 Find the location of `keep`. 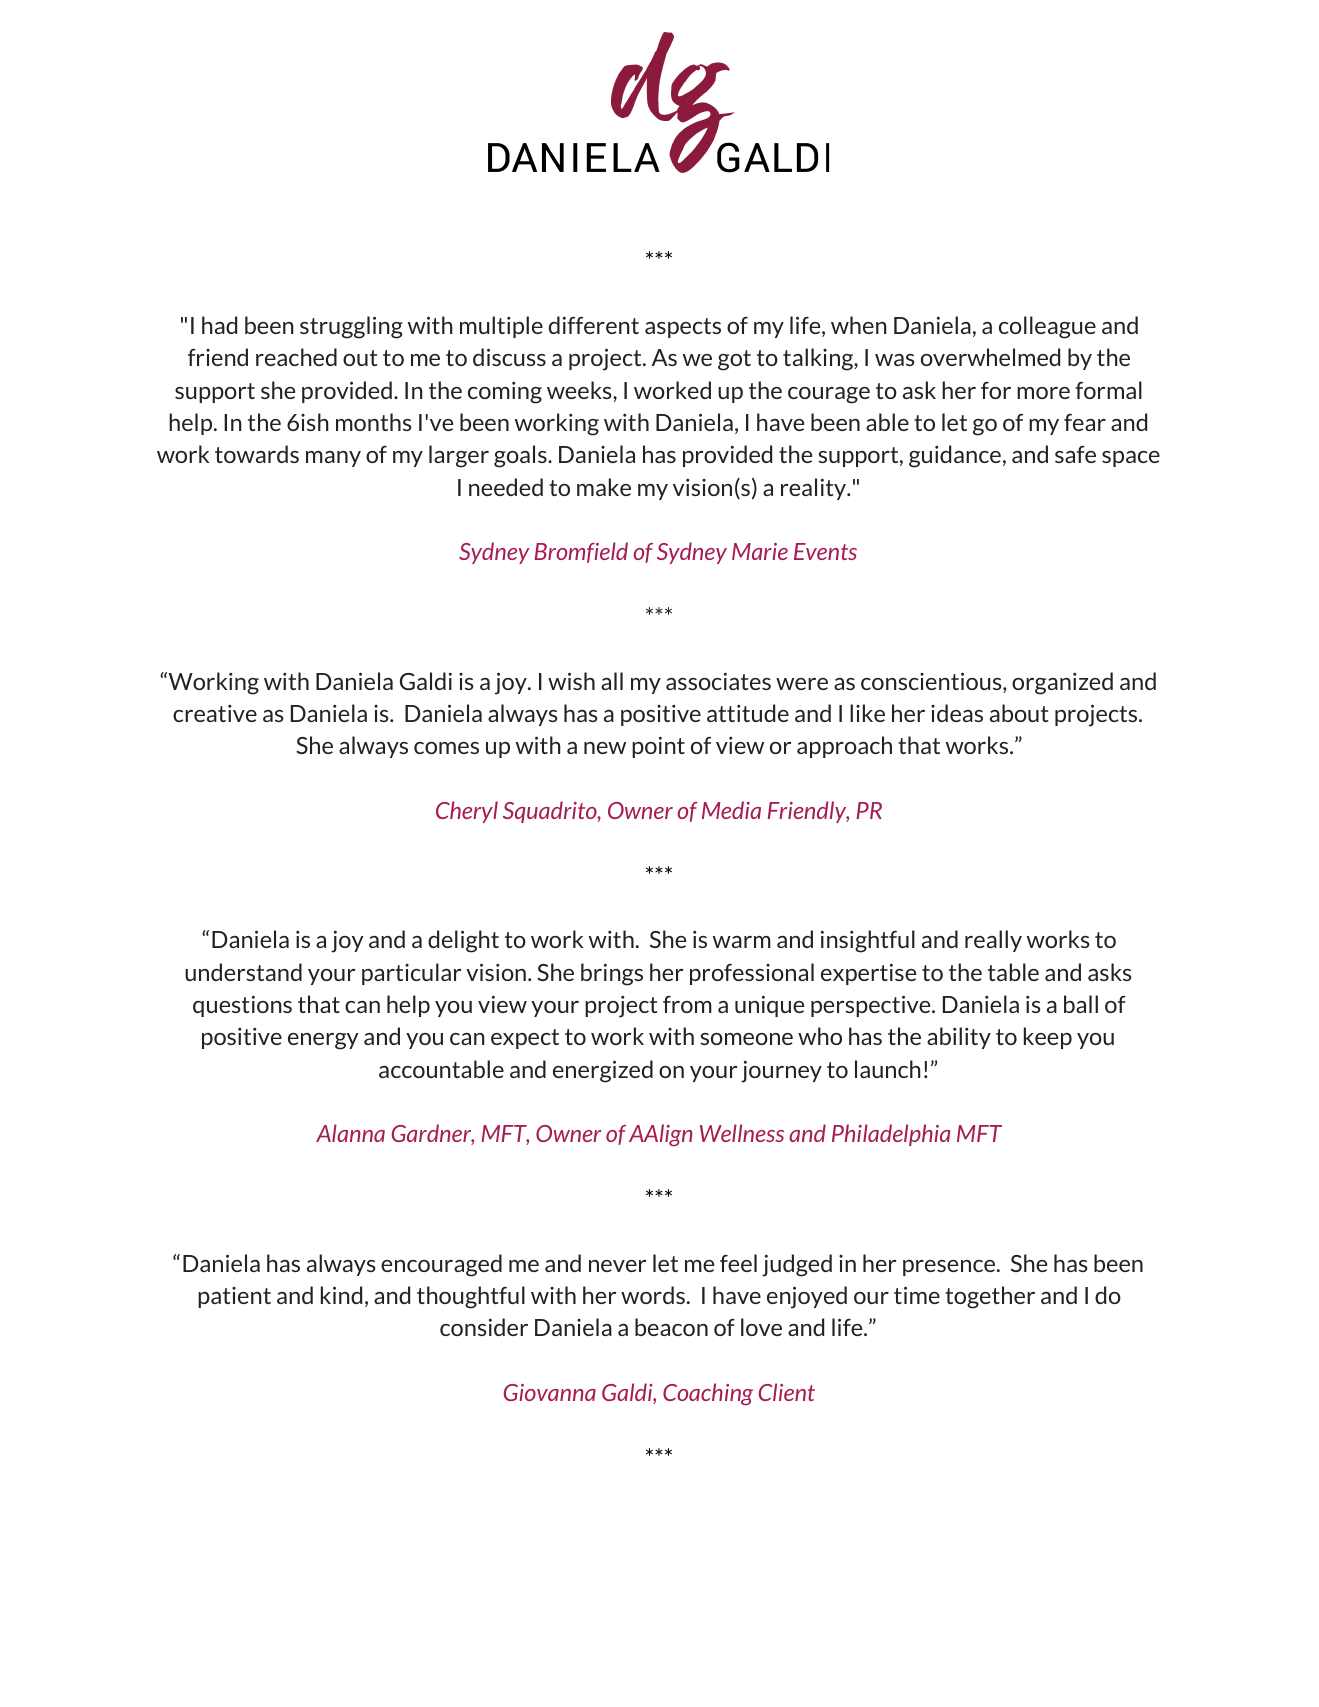

keep is located at coordinates (1048, 1038).
